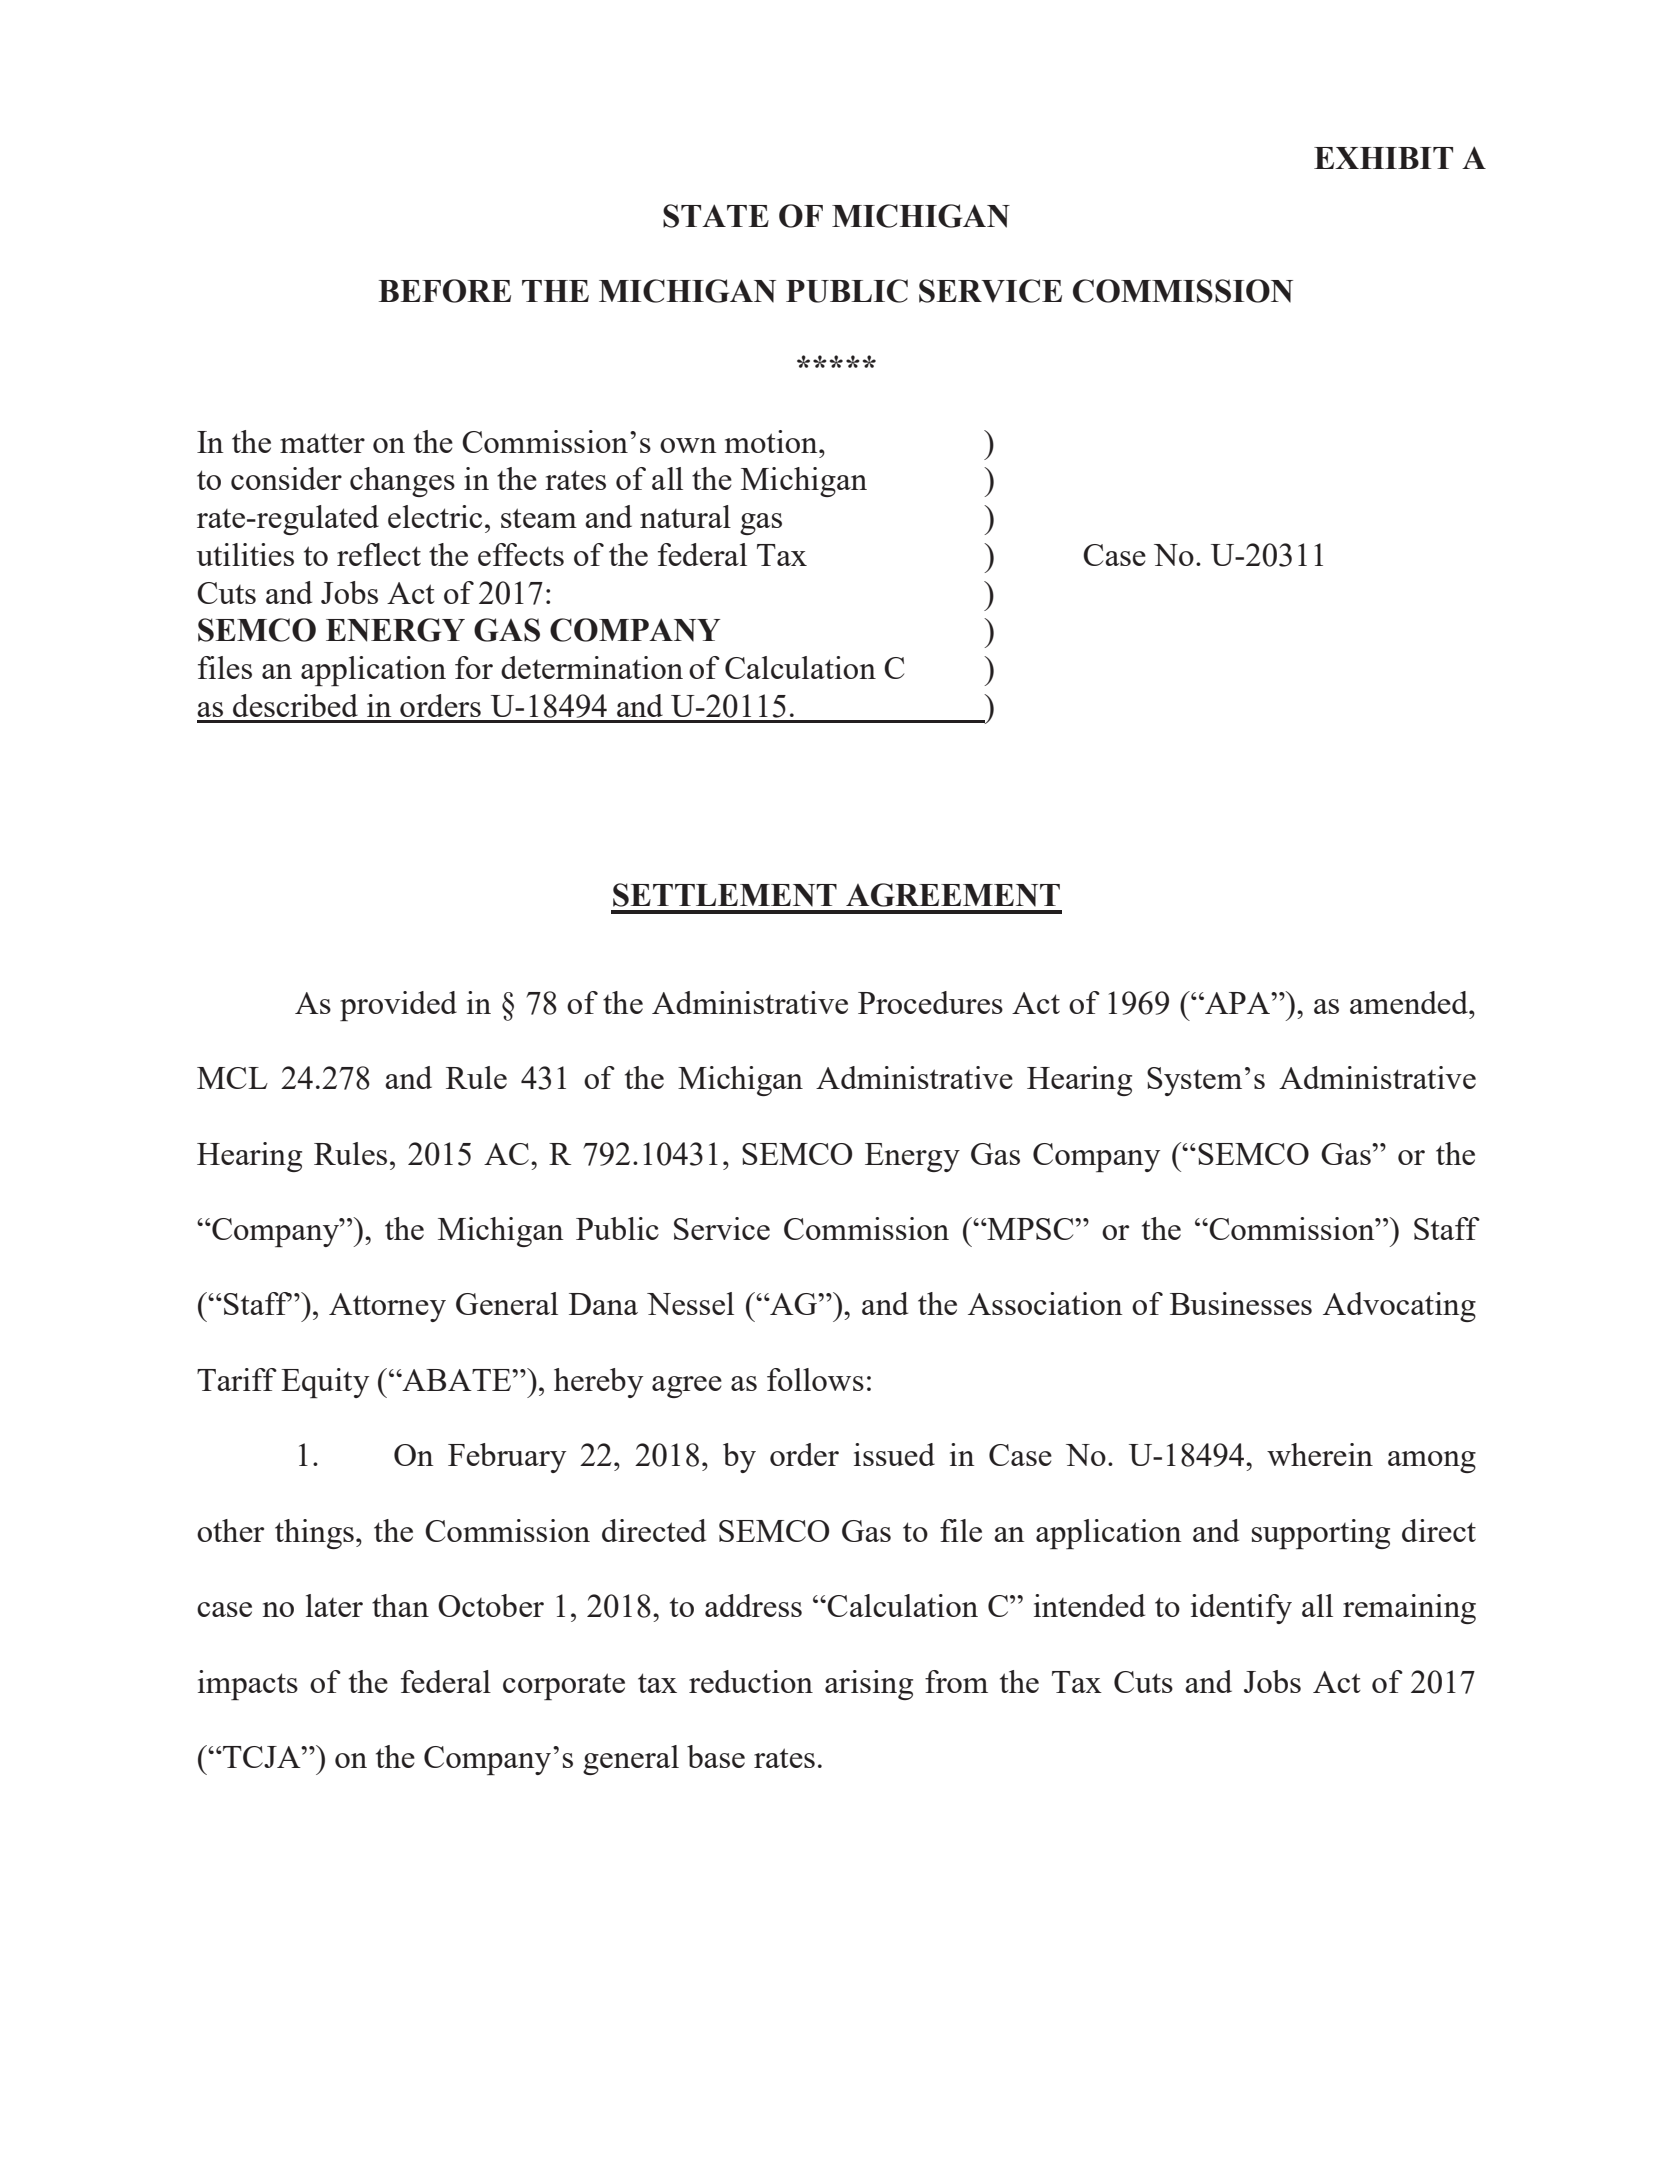  I want to click on impacts, so click(248, 1685).
